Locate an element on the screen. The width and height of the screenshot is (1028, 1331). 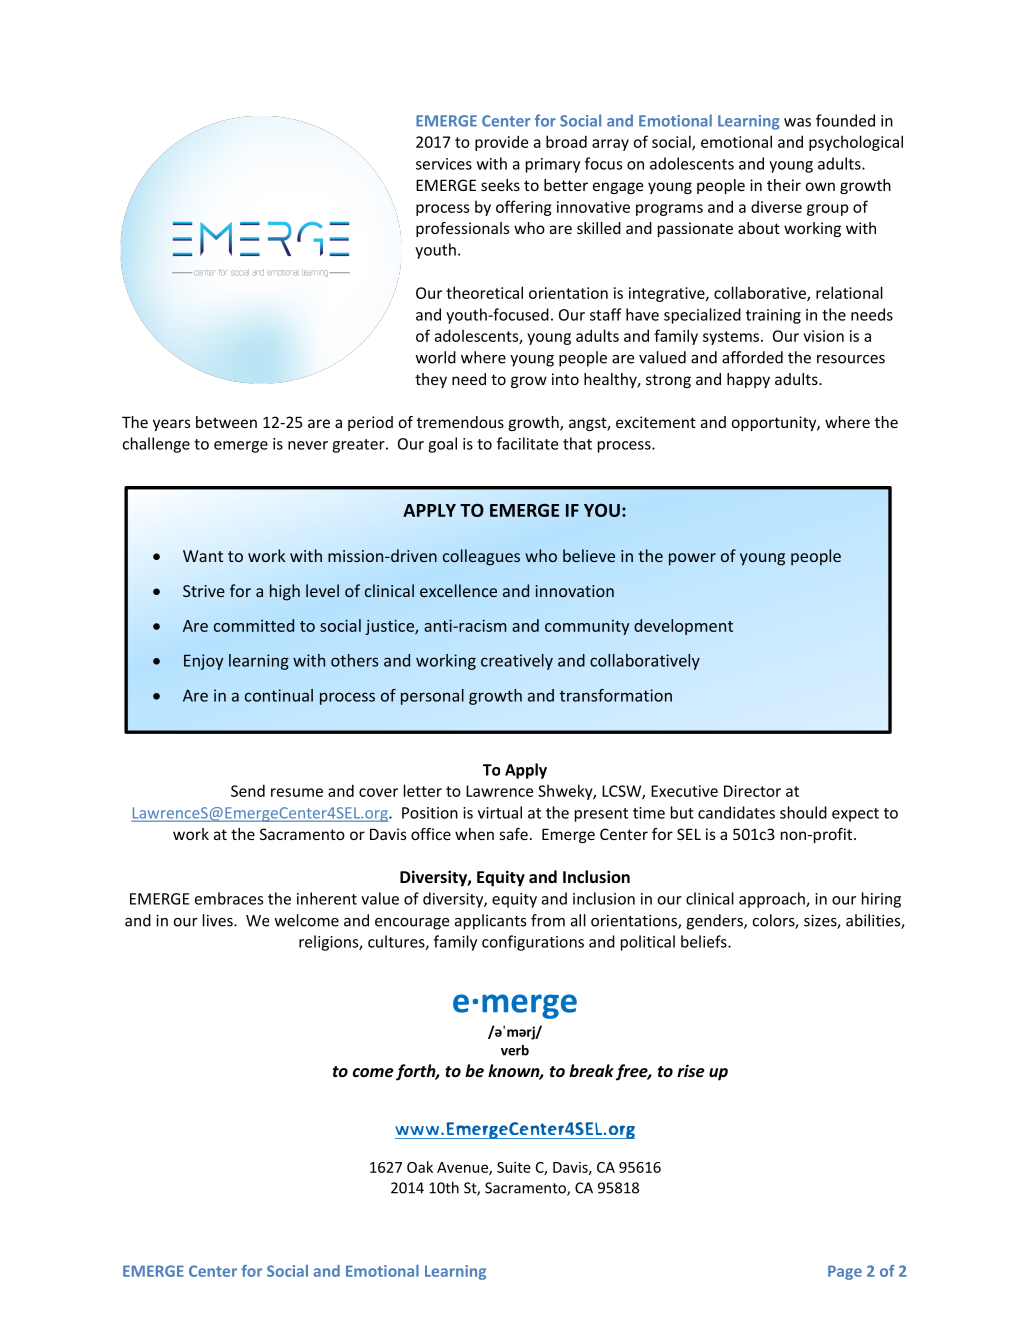
provide is located at coordinates (501, 143).
